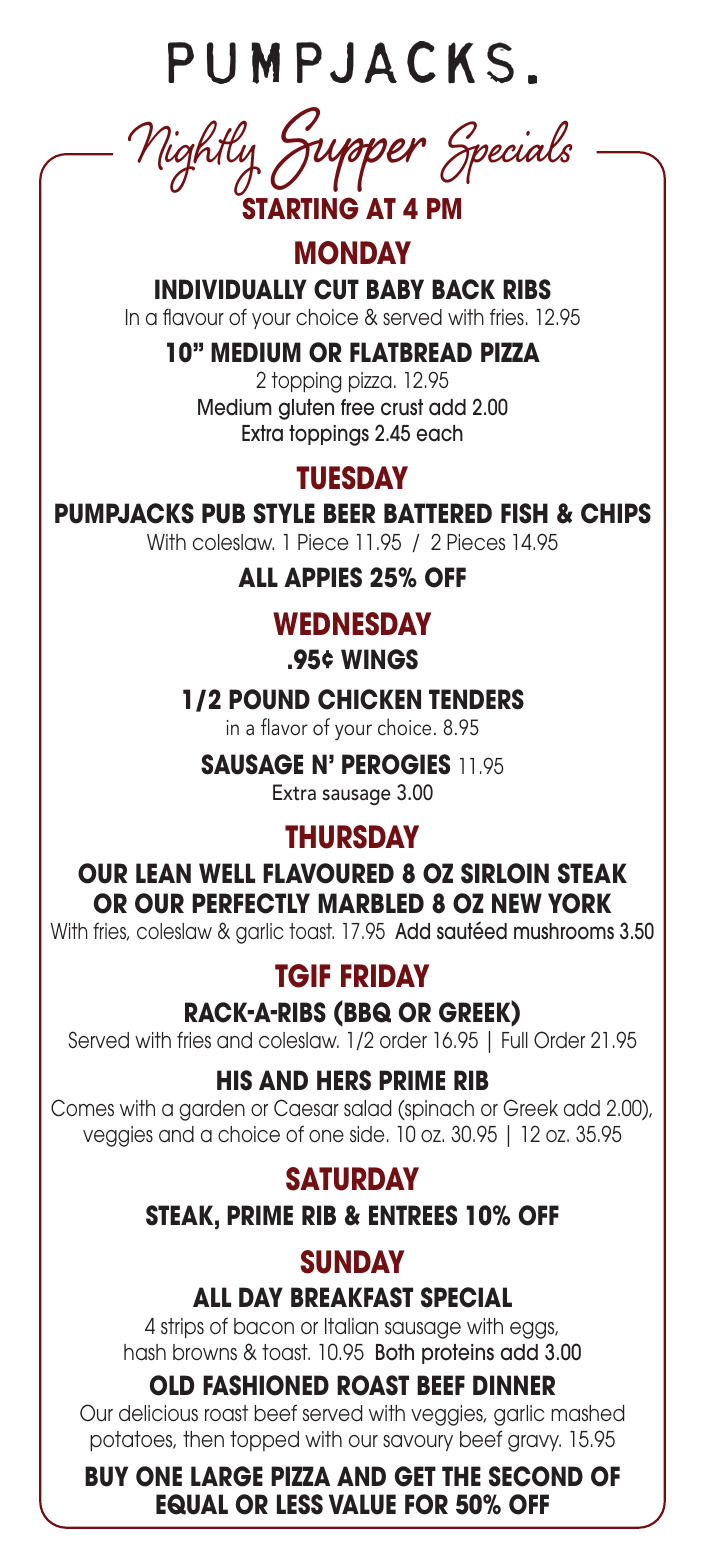  I want to click on VALUE, so click(362, 1504).
